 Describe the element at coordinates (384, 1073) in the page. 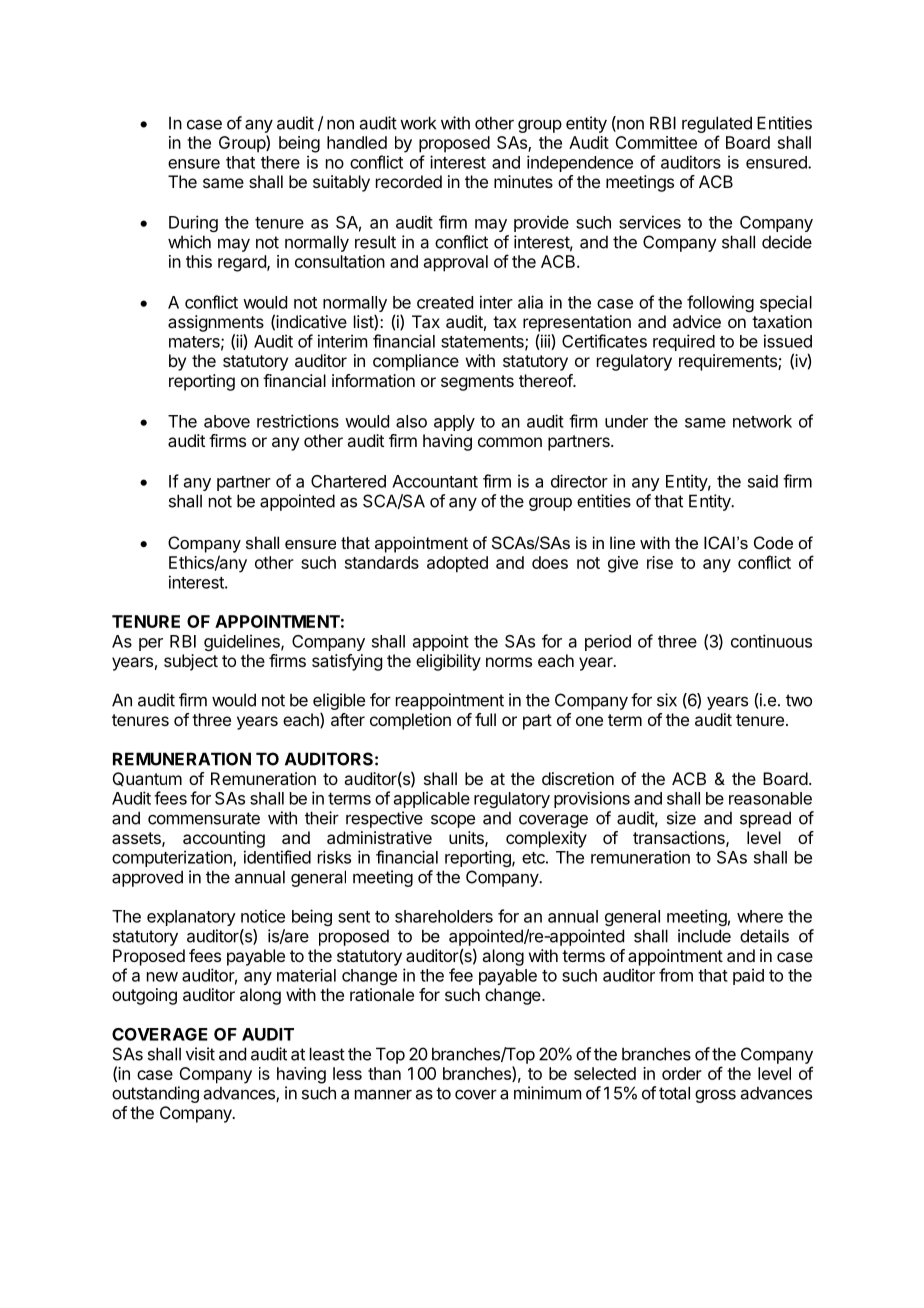

I see `than` at that location.
